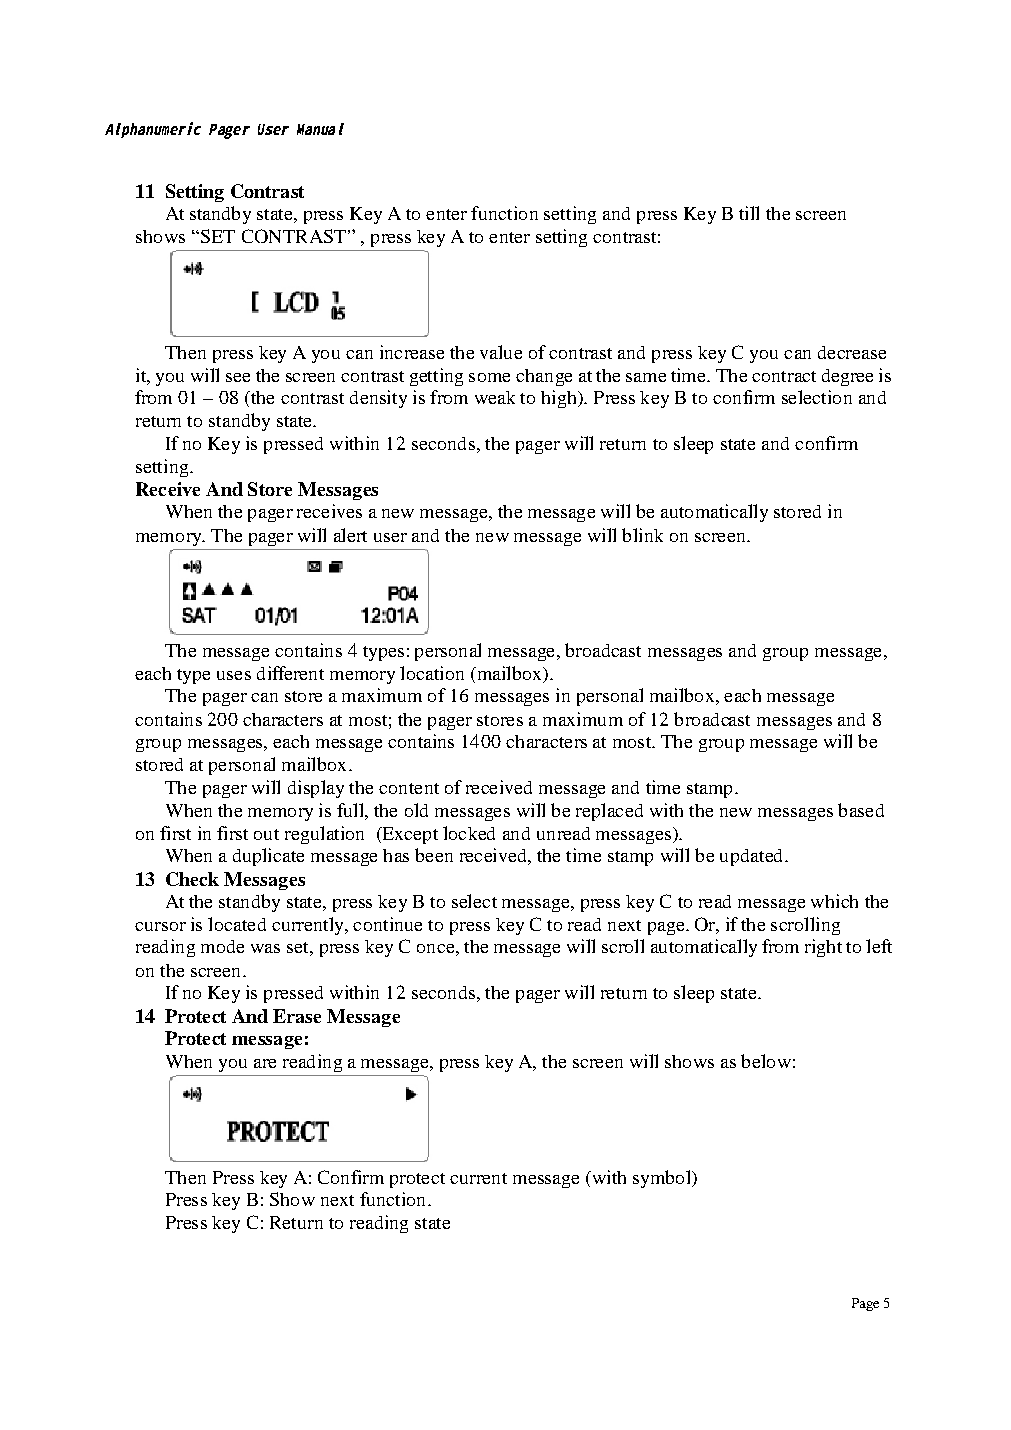 This screenshot has height=1430, width=1011. Describe the element at coordinates (495, 397) in the screenshot. I see `weak` at that location.
